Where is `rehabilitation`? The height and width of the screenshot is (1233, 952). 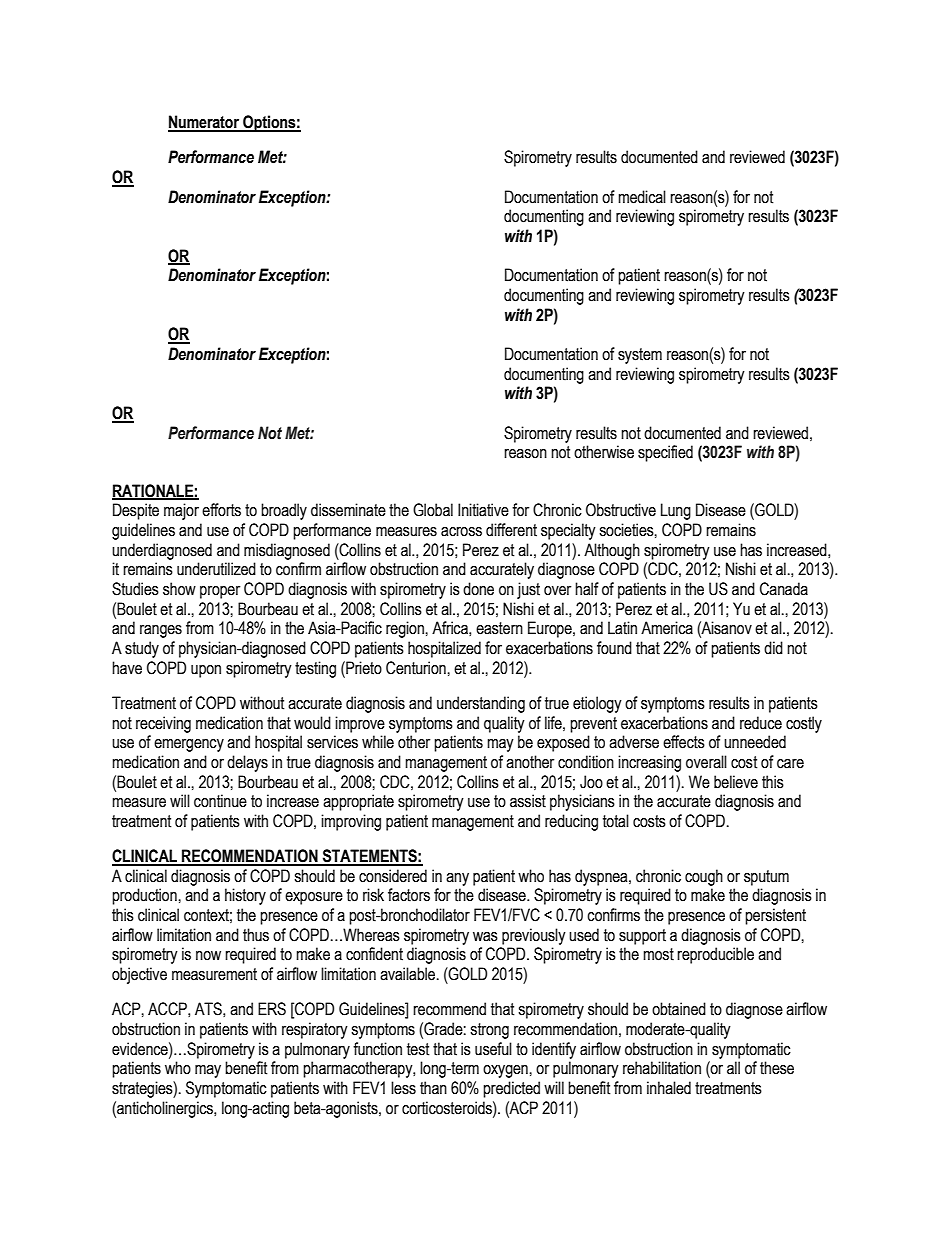 rehabilitation is located at coordinates (662, 1068).
